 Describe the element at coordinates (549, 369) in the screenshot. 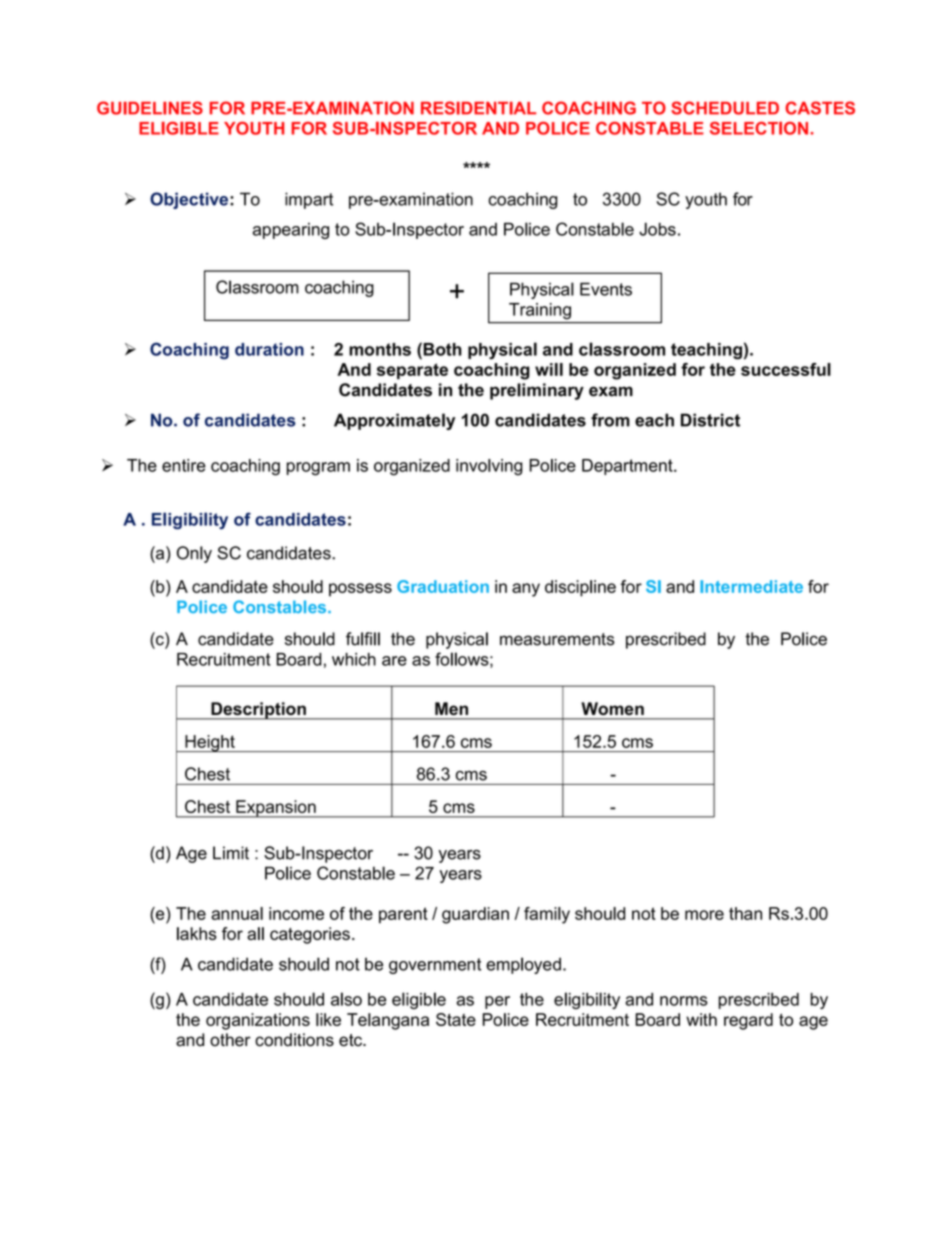

I see `will` at that location.
